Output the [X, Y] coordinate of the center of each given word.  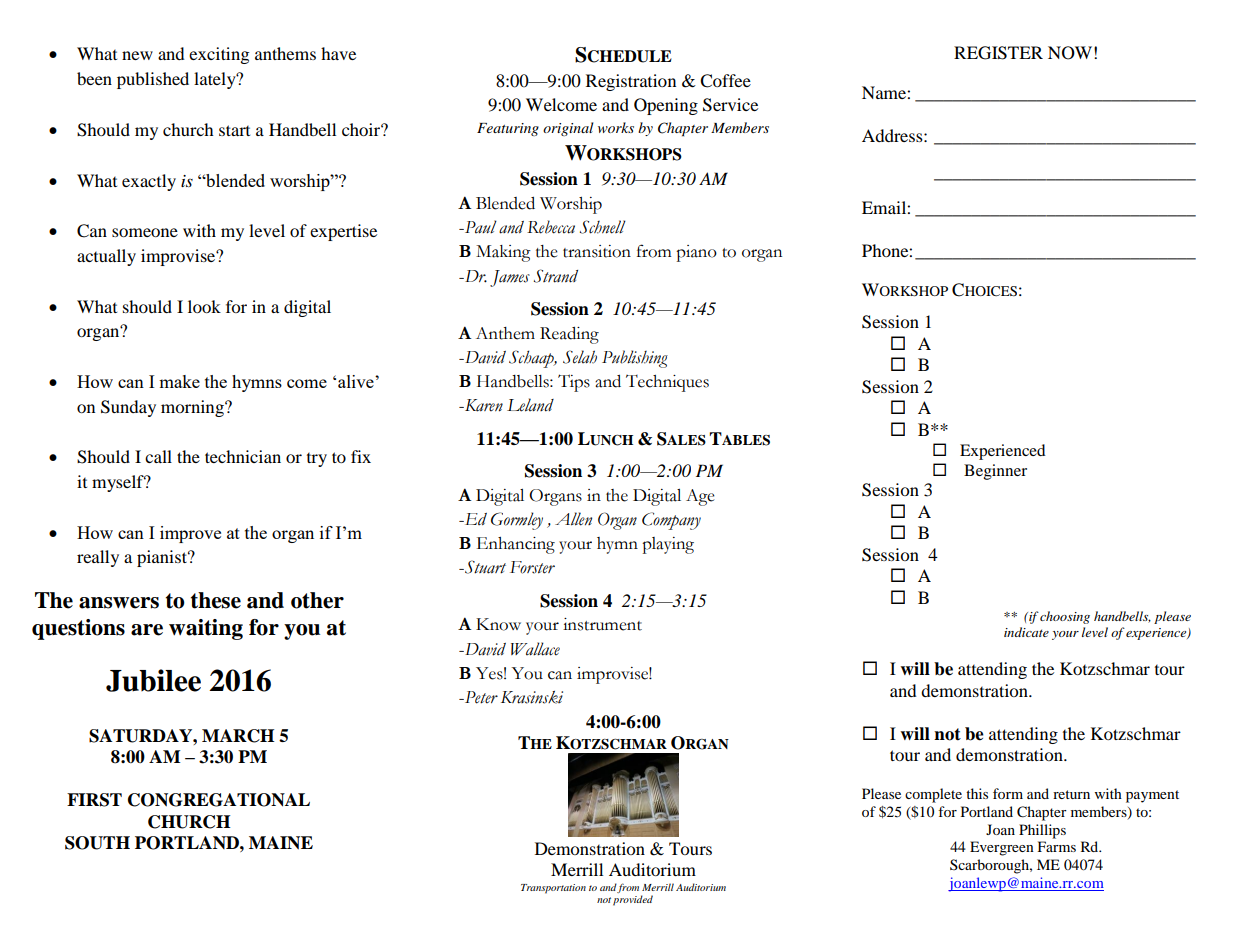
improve [190, 534]
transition [597, 251]
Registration [631, 82]
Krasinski [532, 697]
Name [885, 92]
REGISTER [998, 53]
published [153, 80]
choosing [1065, 617]
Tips [574, 383]
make [179, 381]
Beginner [995, 472]
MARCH [238, 736]
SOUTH [97, 843]
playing [668, 545]
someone [145, 232]
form [1008, 793]
